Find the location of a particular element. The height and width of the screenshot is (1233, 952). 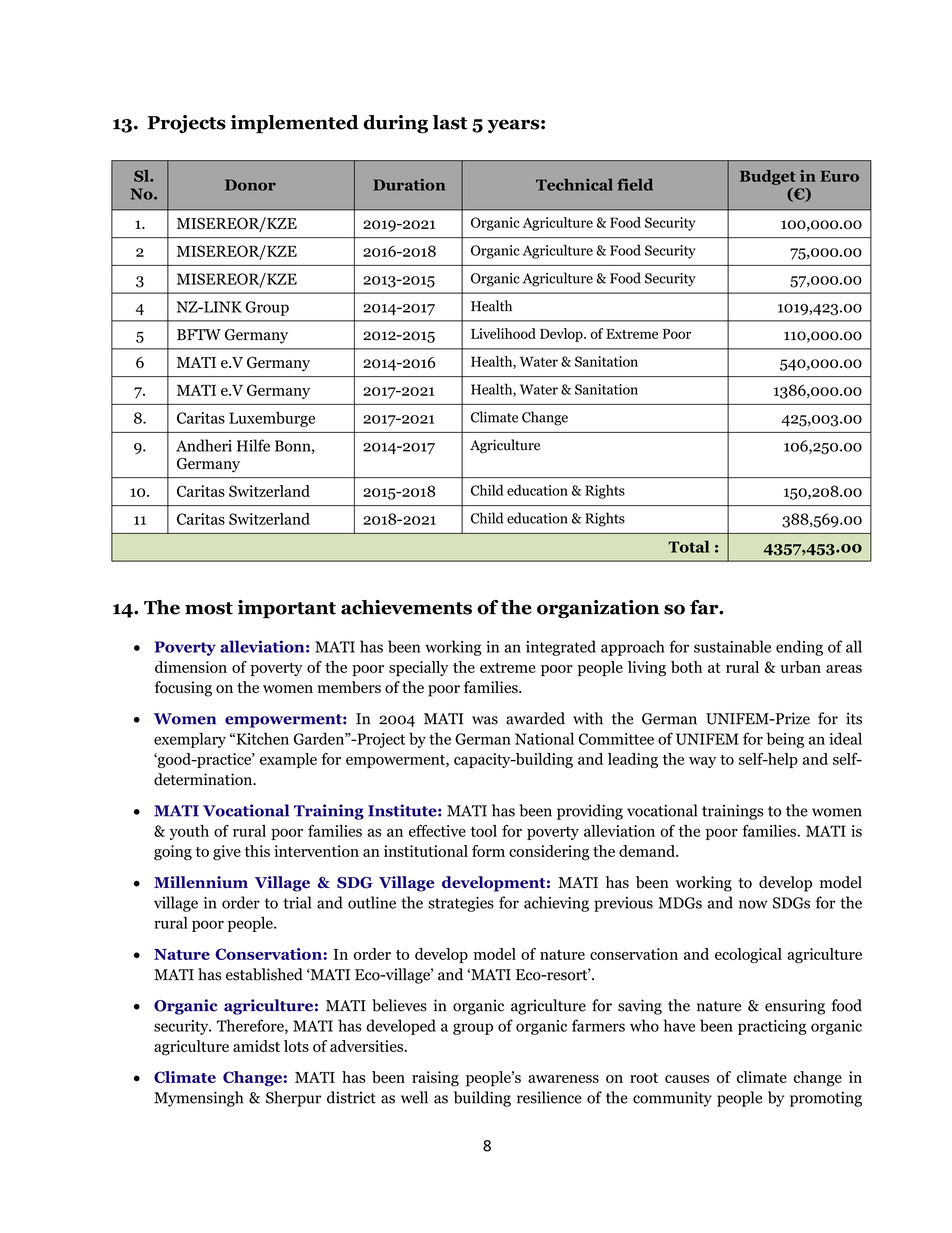

example is located at coordinates (288, 760).
